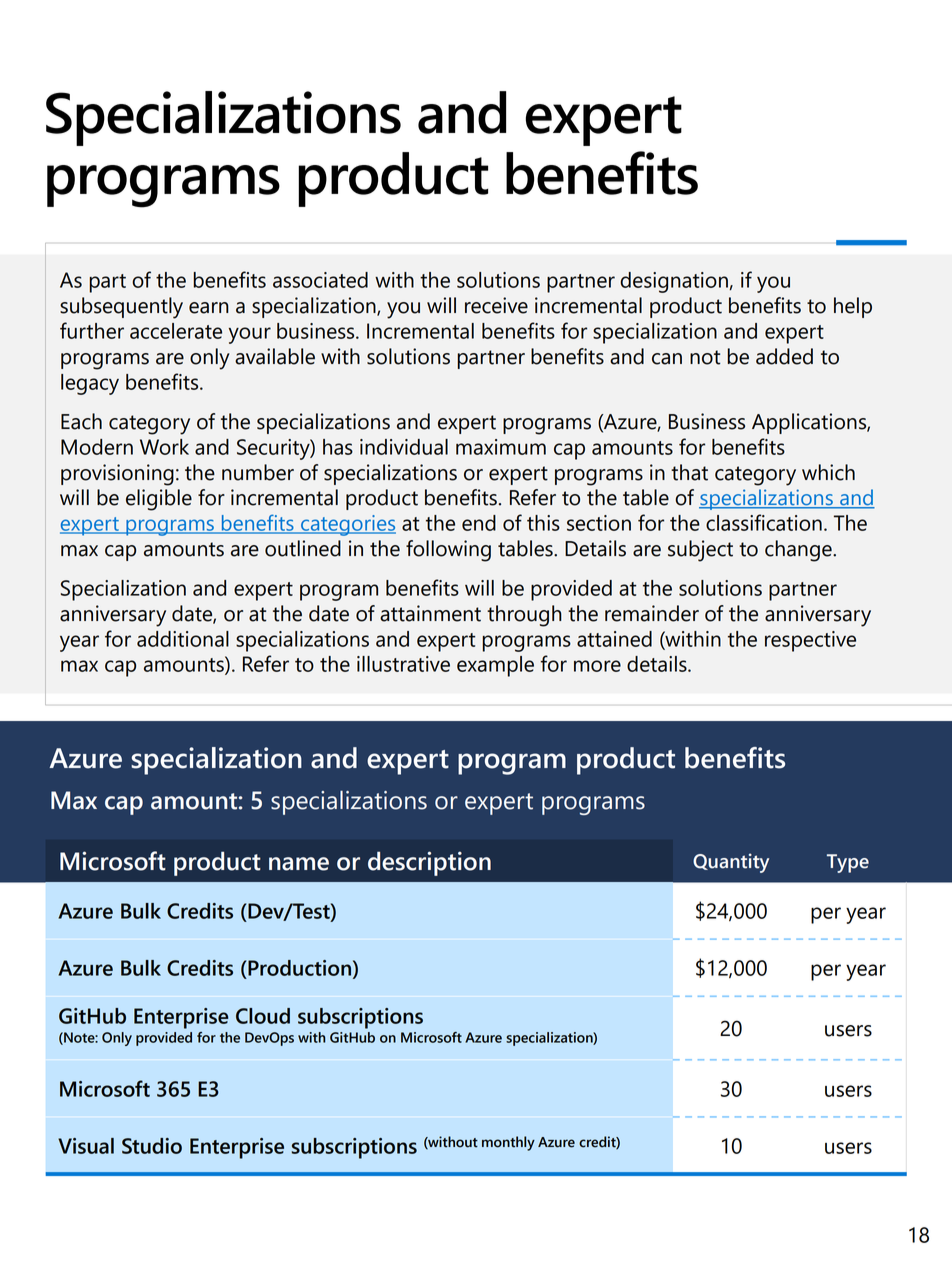 This screenshot has height=1270, width=952. I want to click on respective, so click(810, 641).
